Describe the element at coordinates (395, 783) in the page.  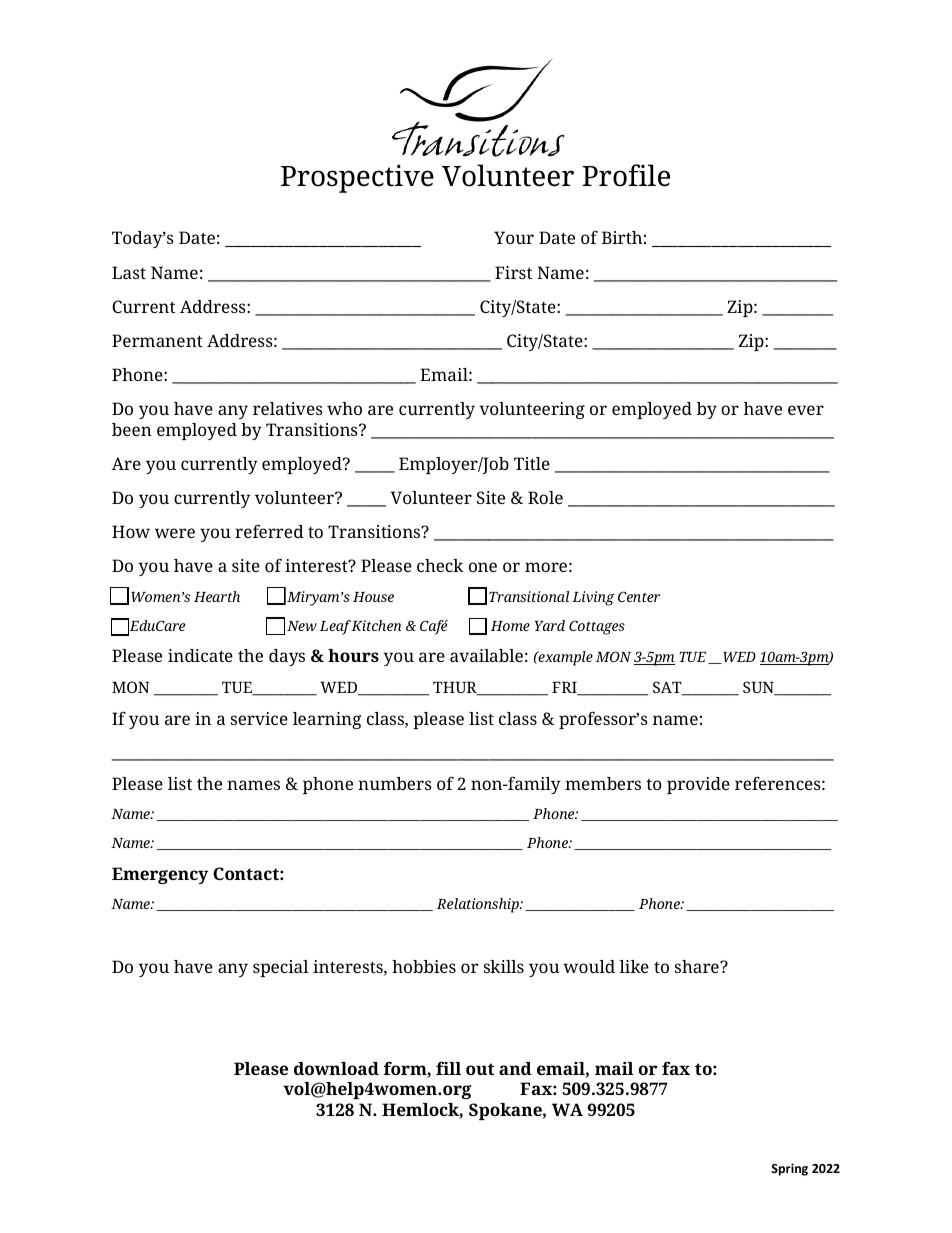
I see `numbers` at that location.
